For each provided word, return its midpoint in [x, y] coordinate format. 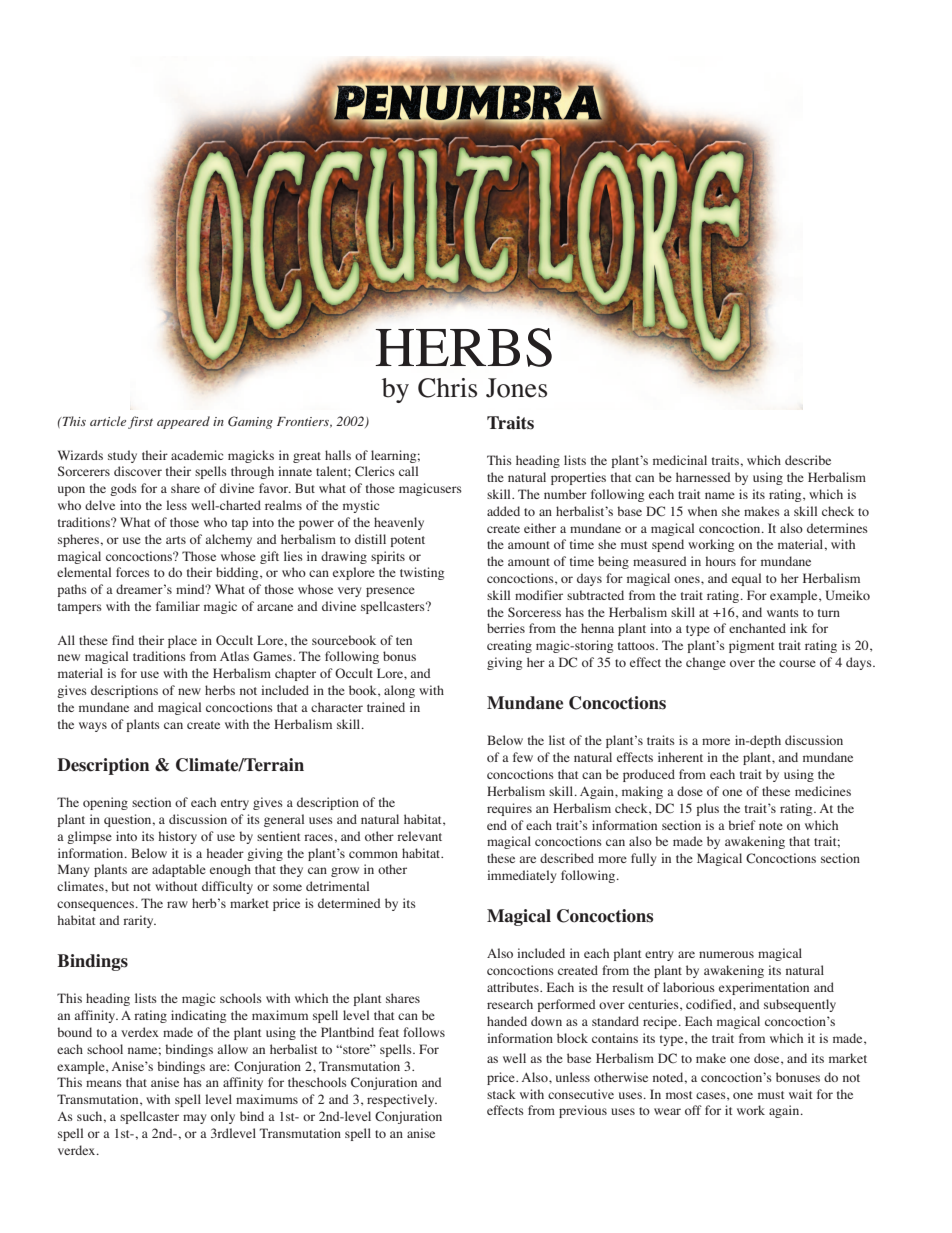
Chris [447, 388]
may [194, 1119]
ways [93, 727]
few [523, 757]
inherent [680, 757]
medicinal [680, 460]
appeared [183, 422]
